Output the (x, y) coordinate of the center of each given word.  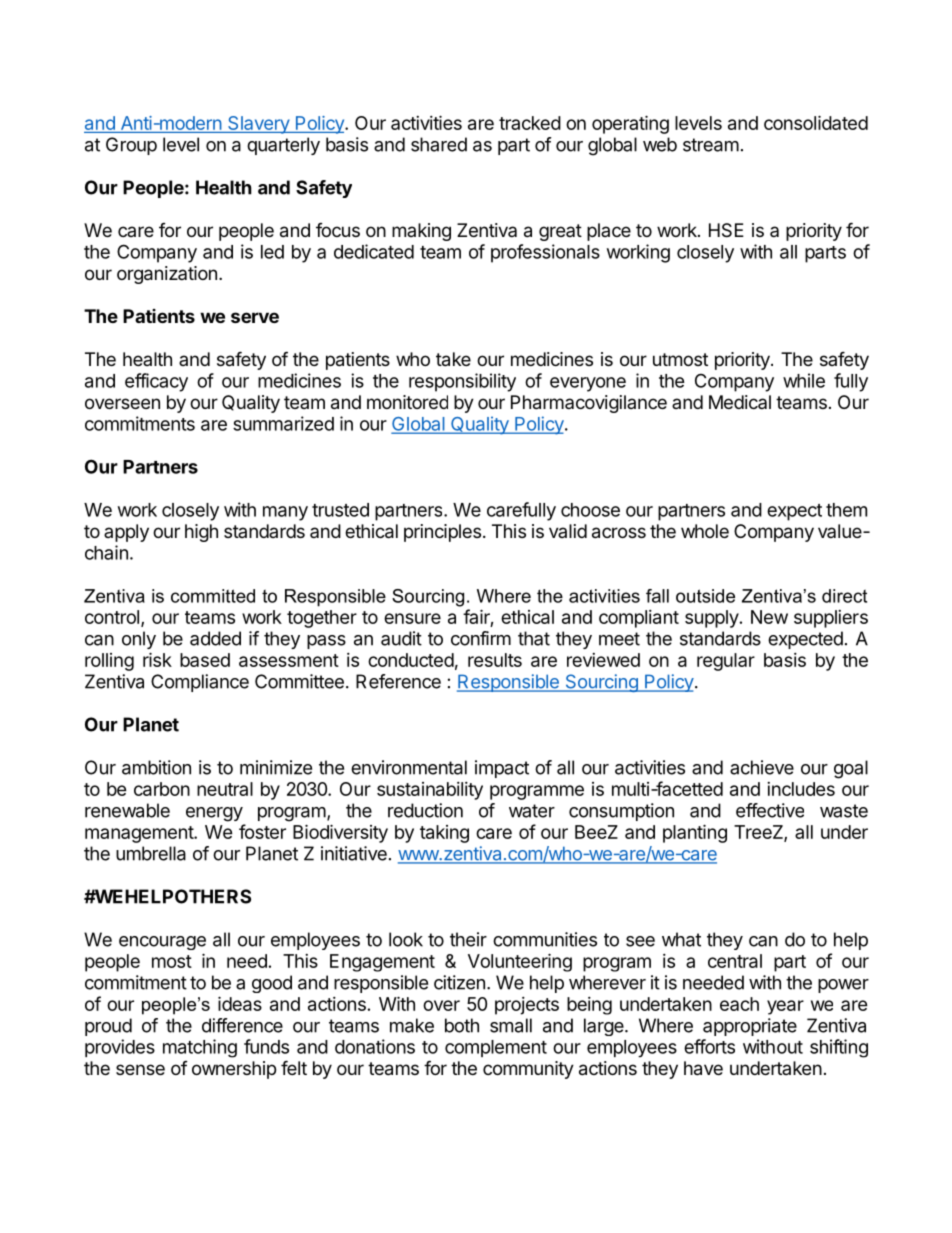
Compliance (200, 683)
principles (442, 533)
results (495, 660)
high (201, 533)
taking (444, 834)
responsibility (462, 382)
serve (255, 317)
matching (200, 1048)
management (140, 834)
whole (705, 531)
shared (439, 144)
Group (131, 146)
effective (770, 810)
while (804, 380)
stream (711, 145)
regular (726, 662)
